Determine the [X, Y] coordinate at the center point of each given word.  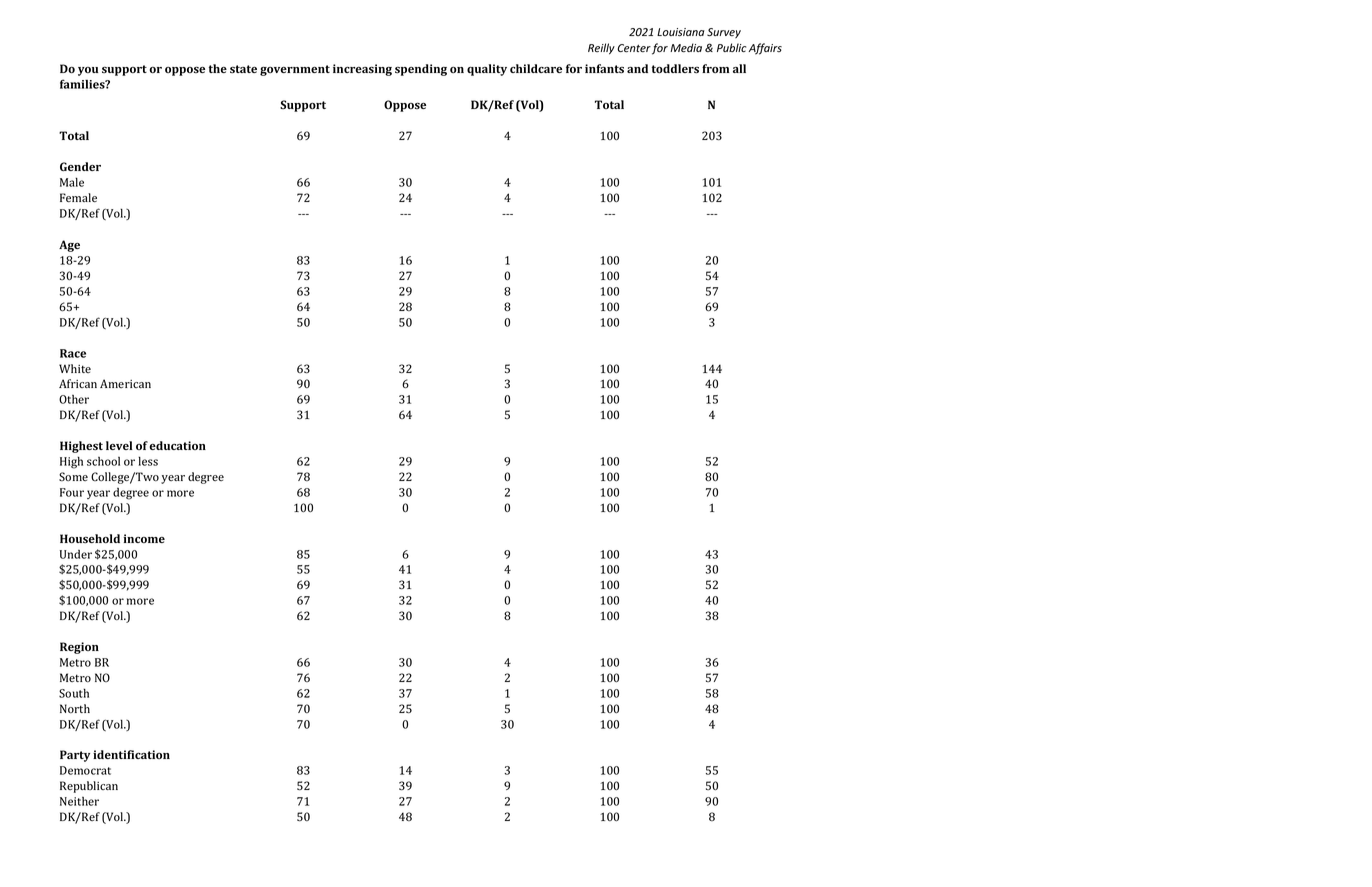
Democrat [85, 770]
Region [79, 648]
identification [131, 754]
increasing [362, 70]
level [119, 445]
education [177, 445]
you [88, 71]
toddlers [675, 69]
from [716, 68]
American [125, 383]
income [144, 538]
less [148, 461]
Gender [80, 166]
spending [421, 70]
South [74, 693]
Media [686, 48]
